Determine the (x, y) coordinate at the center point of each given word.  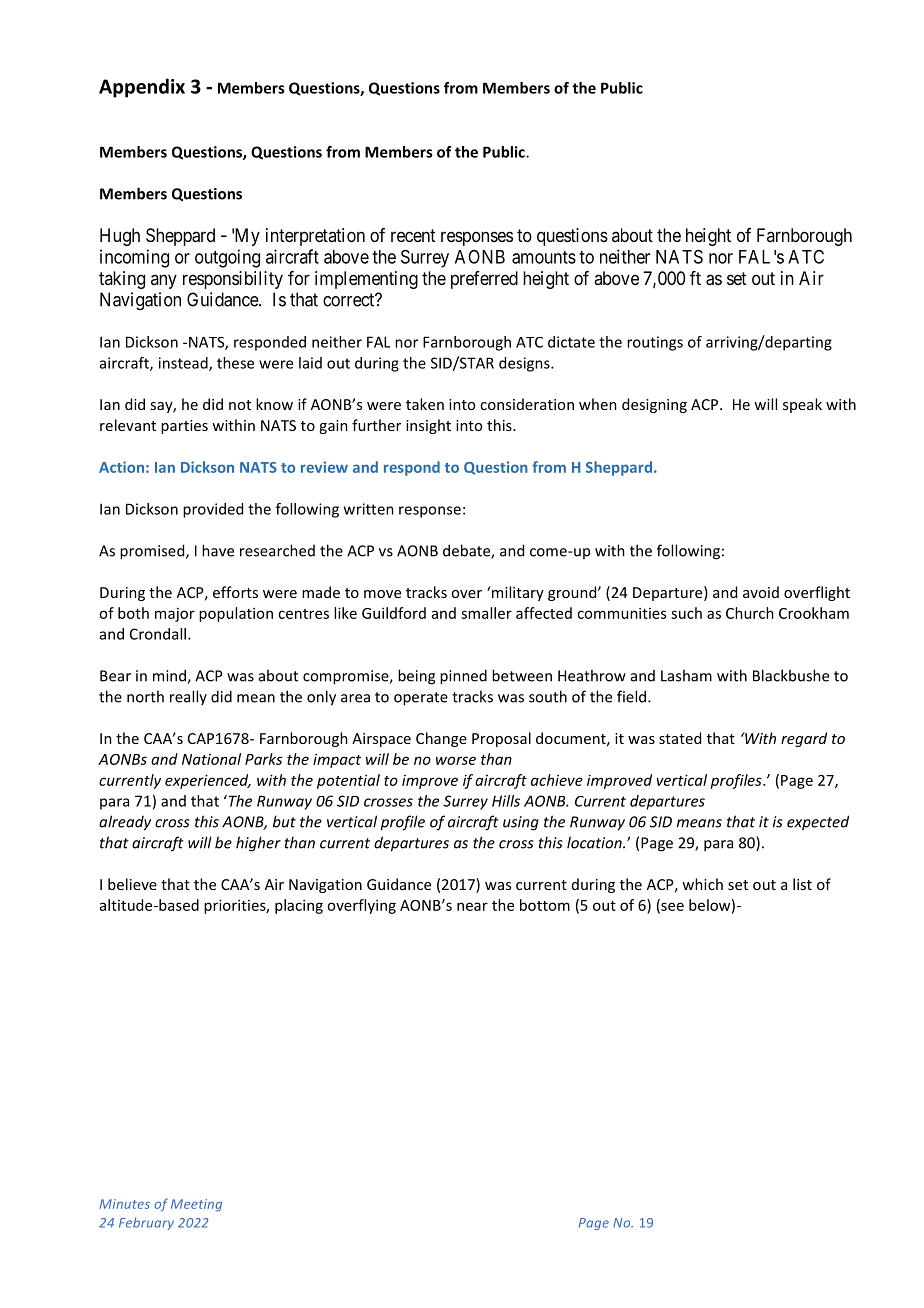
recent (413, 235)
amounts (544, 257)
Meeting (196, 1205)
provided (213, 510)
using (521, 823)
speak (802, 405)
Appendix (142, 88)
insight (428, 426)
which (702, 884)
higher (258, 844)
